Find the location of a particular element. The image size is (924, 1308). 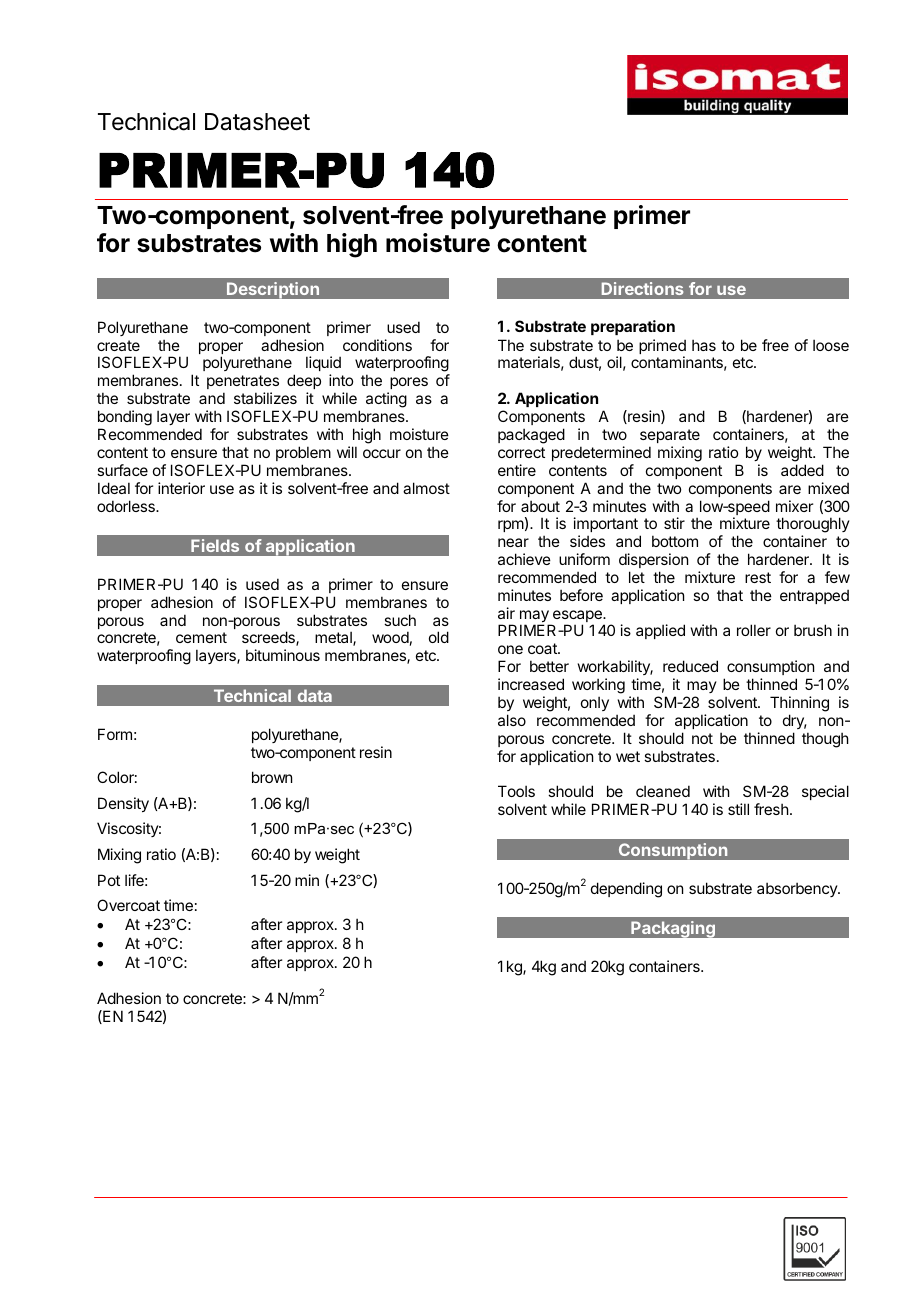

has is located at coordinates (704, 345).
